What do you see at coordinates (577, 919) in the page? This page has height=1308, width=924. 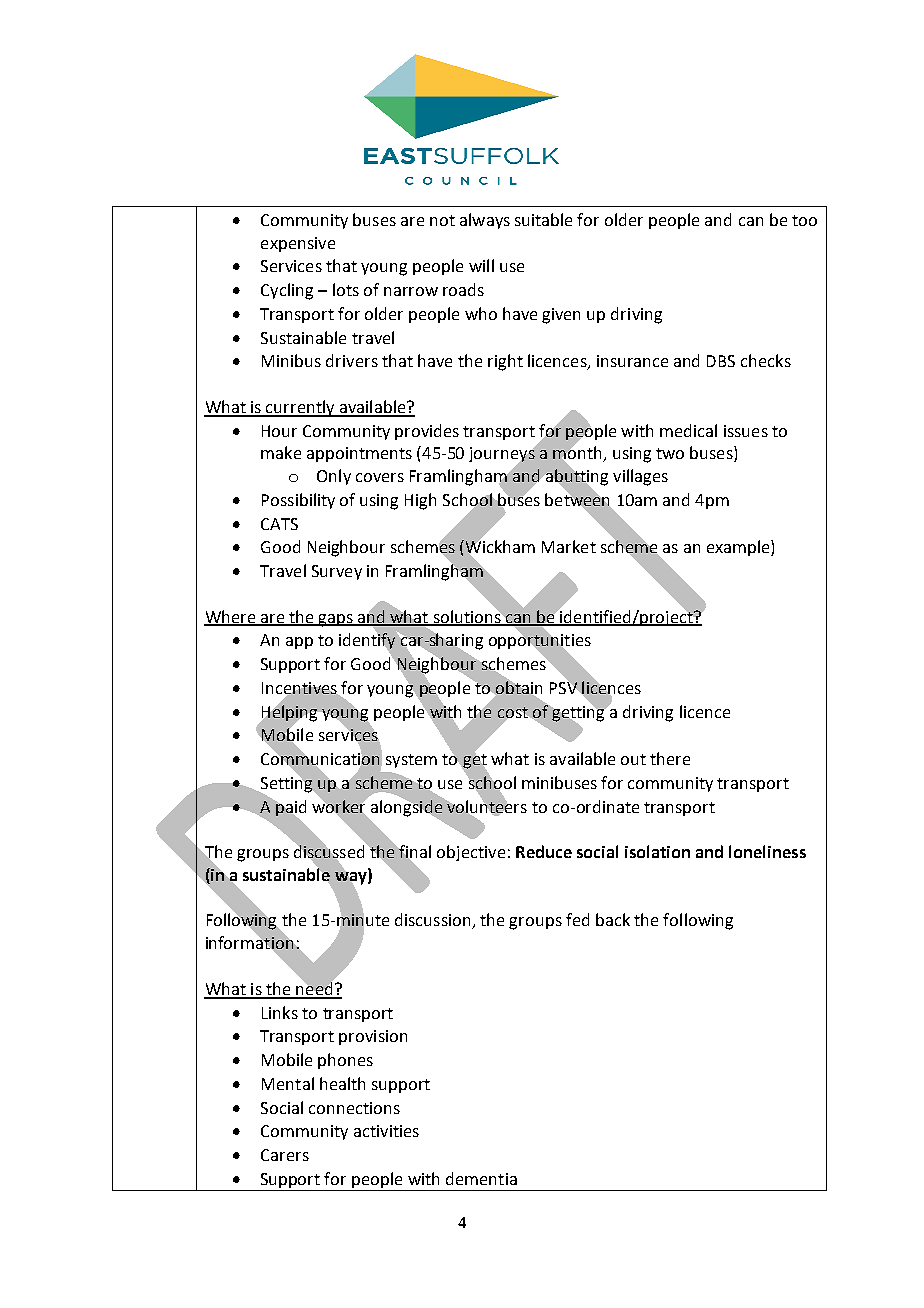 I see `fed` at bounding box center [577, 919].
